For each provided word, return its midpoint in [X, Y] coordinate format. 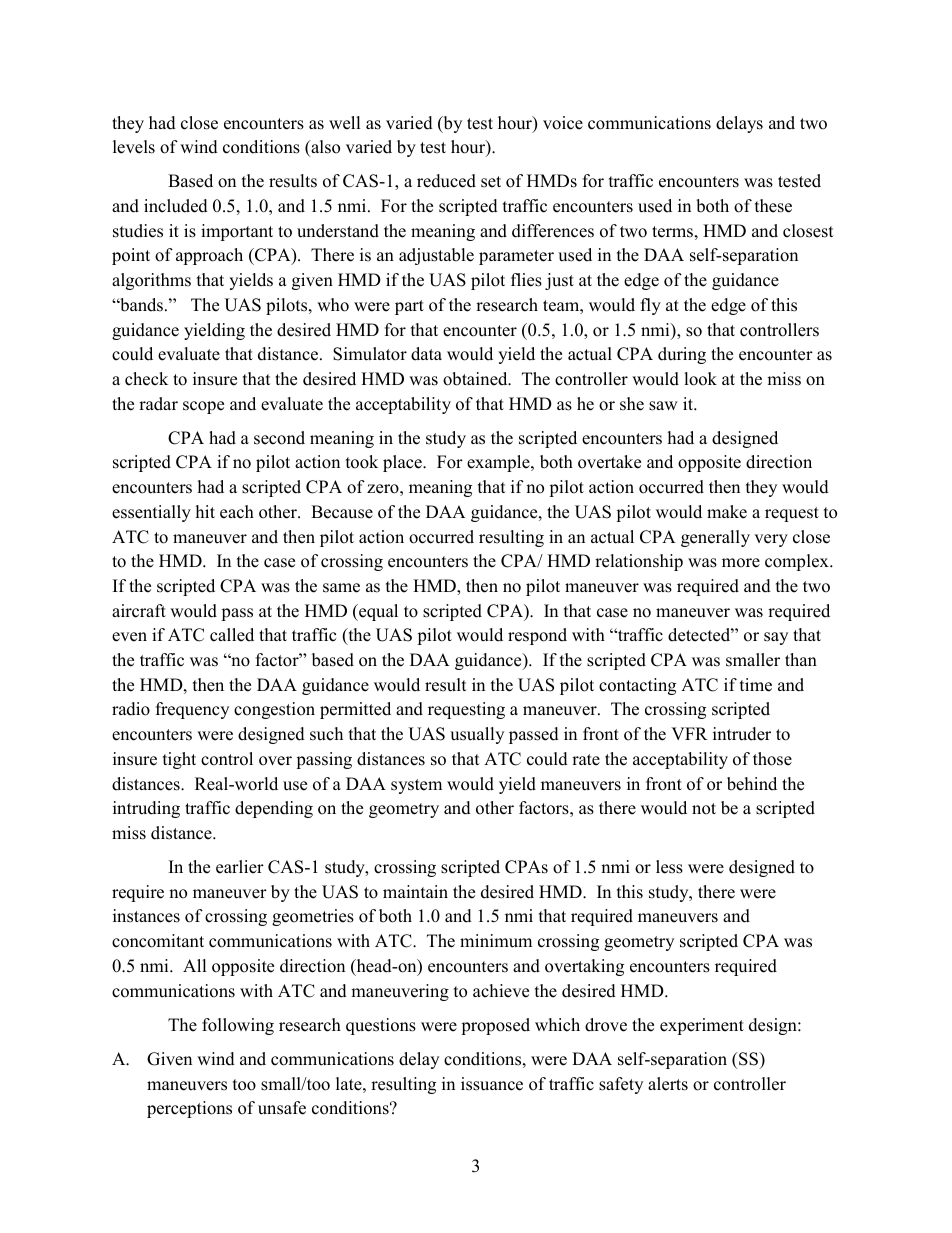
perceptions [189, 1109]
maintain [415, 891]
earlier [240, 867]
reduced [446, 181]
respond [537, 636]
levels [134, 147]
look [700, 379]
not [704, 809]
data [426, 354]
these [773, 206]
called [232, 635]
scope [203, 407]
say [776, 638]
